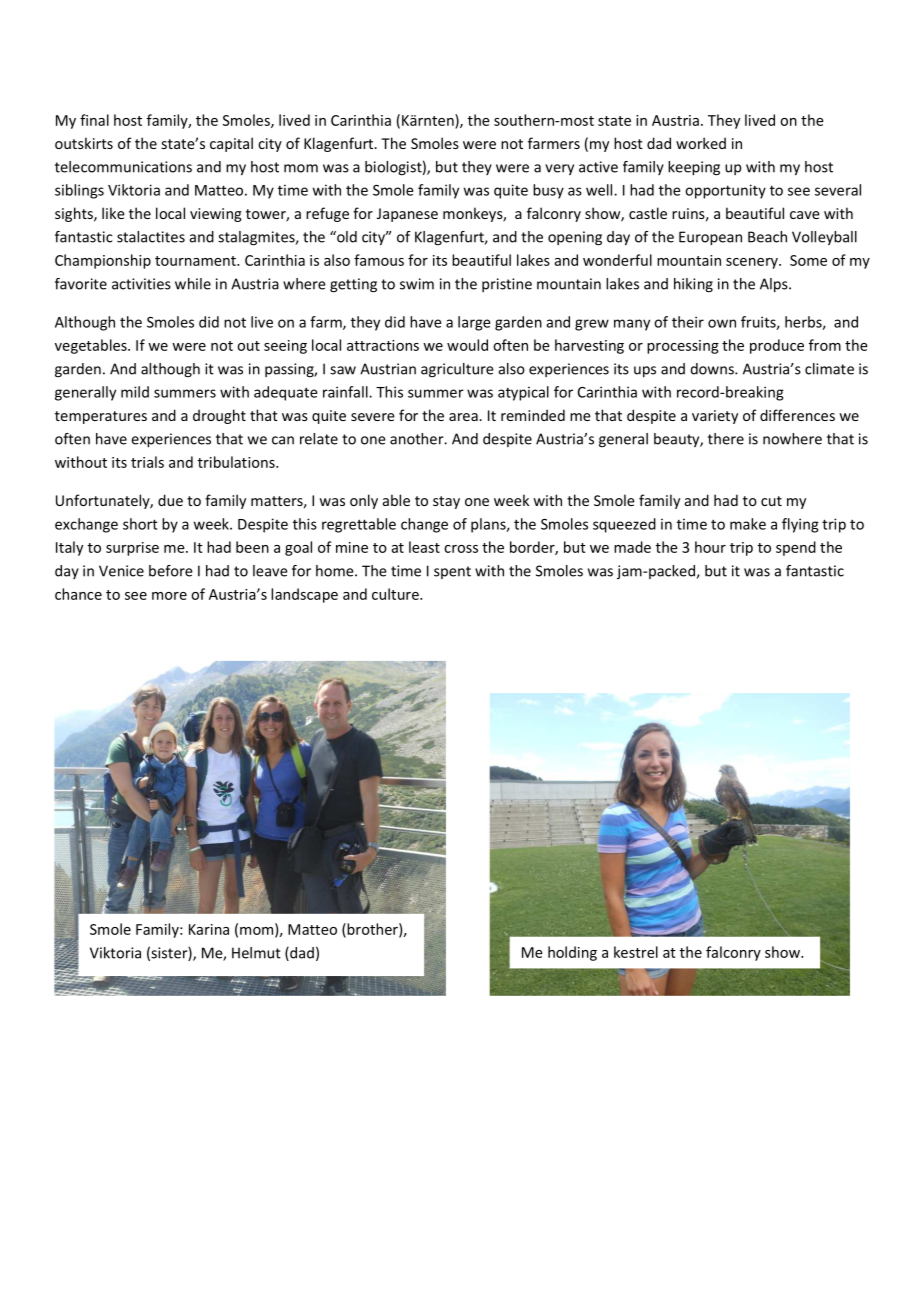 The image size is (924, 1308). Describe the element at coordinates (559, 169) in the screenshot. I see `very` at that location.
